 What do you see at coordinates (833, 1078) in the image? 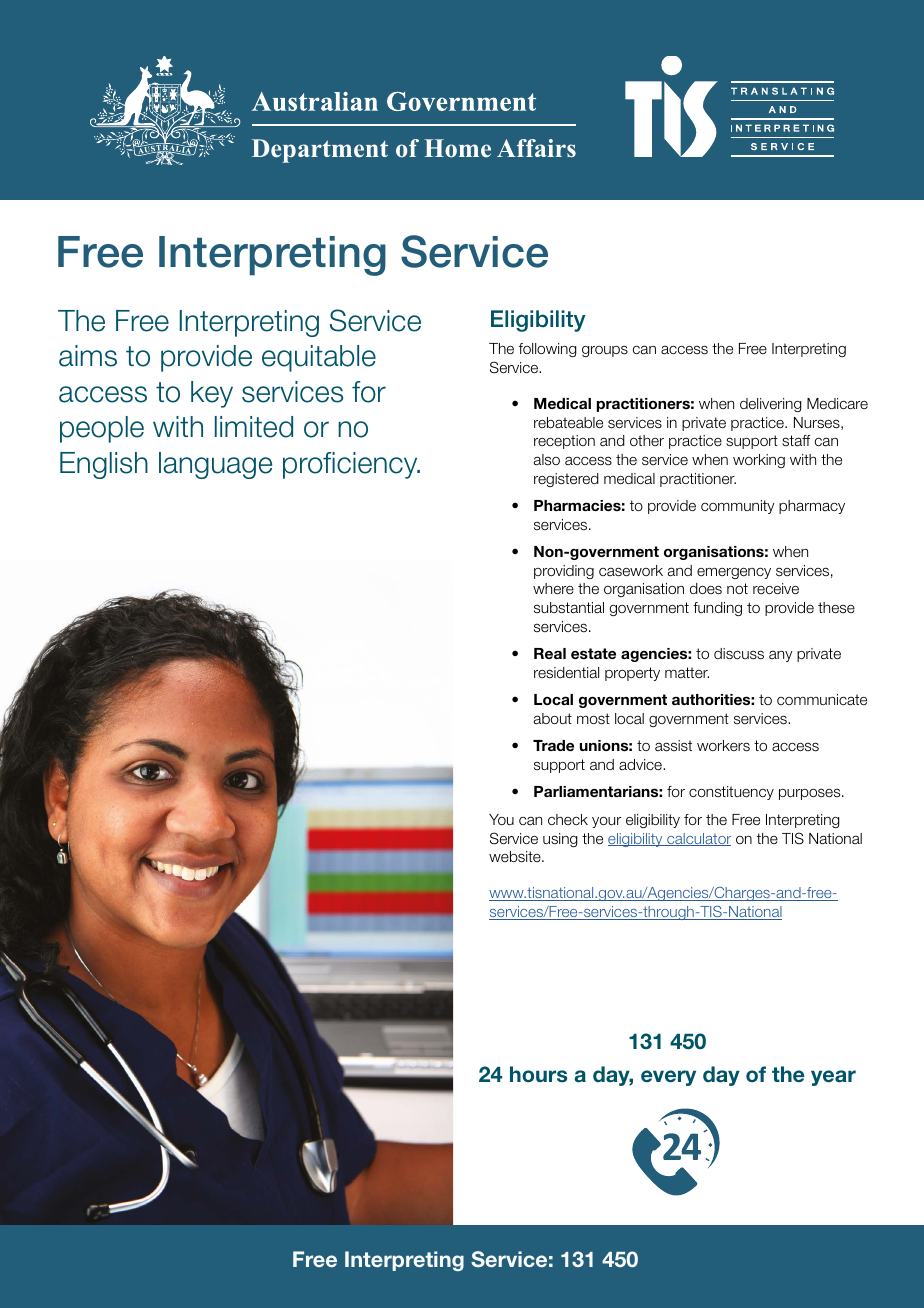
I see `year` at bounding box center [833, 1078].
